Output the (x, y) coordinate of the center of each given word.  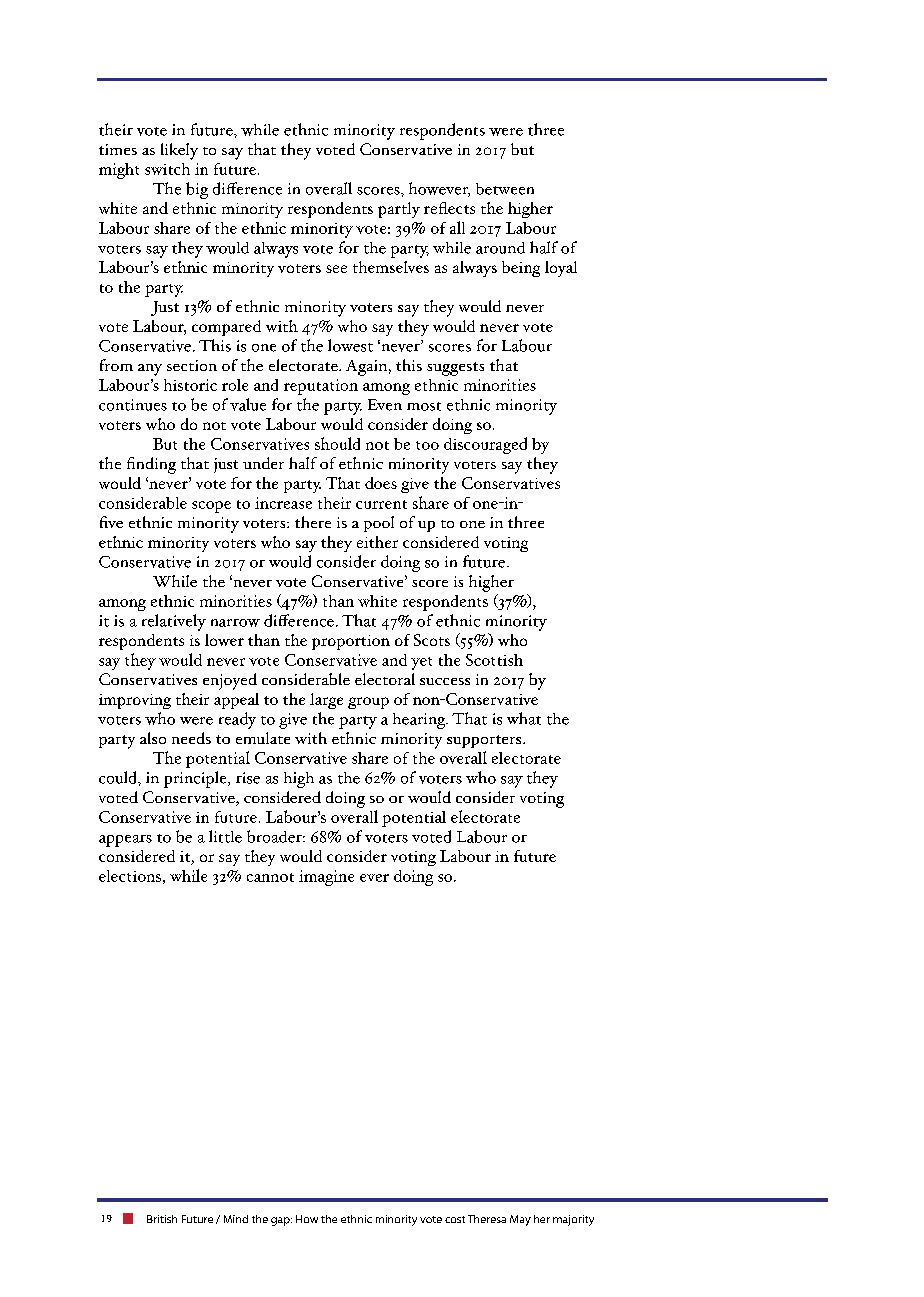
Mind (236, 1219)
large (326, 701)
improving (135, 701)
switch (167, 169)
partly (399, 210)
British (162, 1219)
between (505, 189)
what (524, 718)
